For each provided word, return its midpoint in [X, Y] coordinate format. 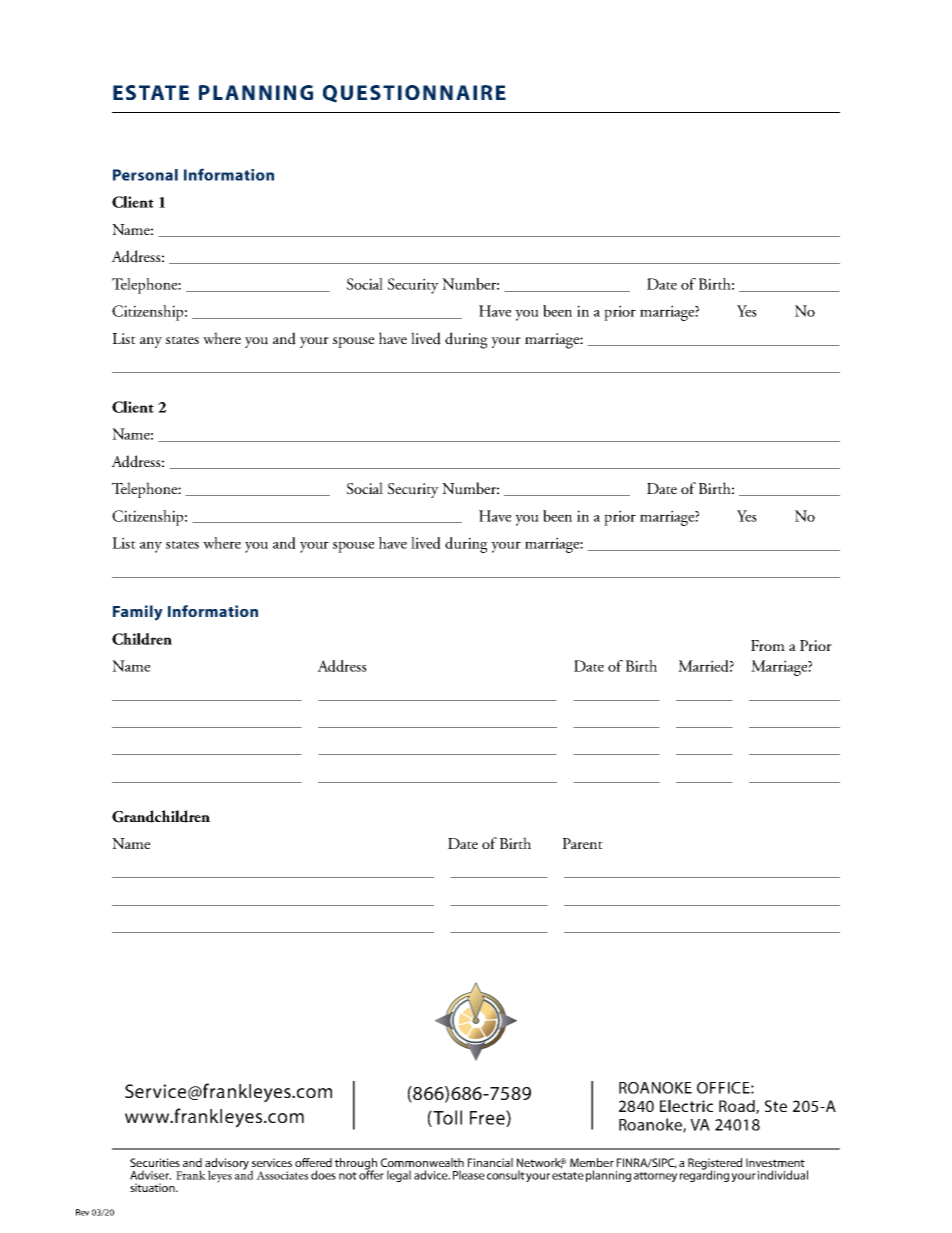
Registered [715, 1165]
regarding [704, 1175]
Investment [775, 1162]
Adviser [150, 1175]
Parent [582, 843]
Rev [83, 1212]
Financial [490, 1162]
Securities [155, 1162]
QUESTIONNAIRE [414, 94]
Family [138, 613]
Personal [145, 175]
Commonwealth [422, 1162]
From [768, 645]
